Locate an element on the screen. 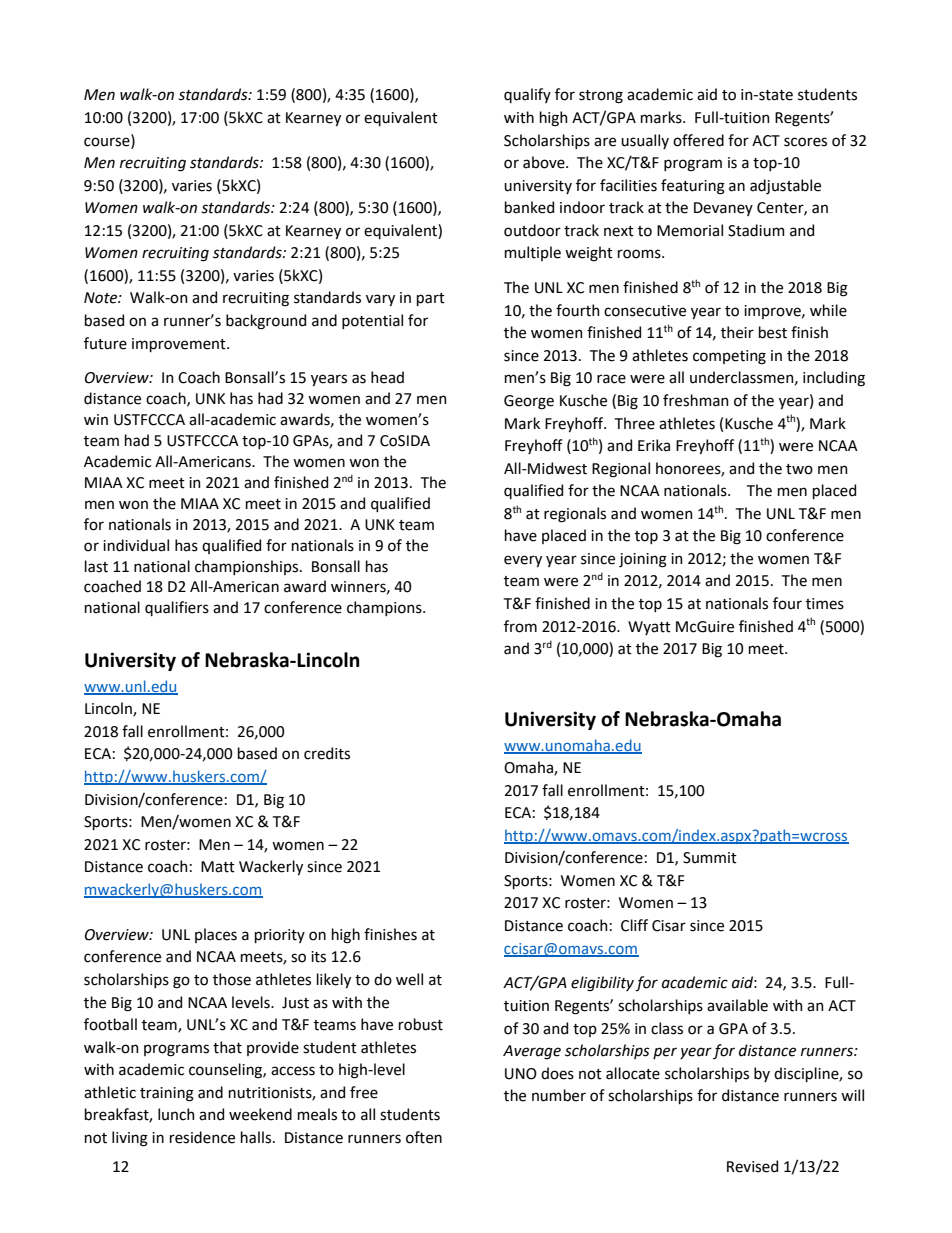 The height and width of the screenshot is (1233, 952). times is located at coordinates (825, 604).
